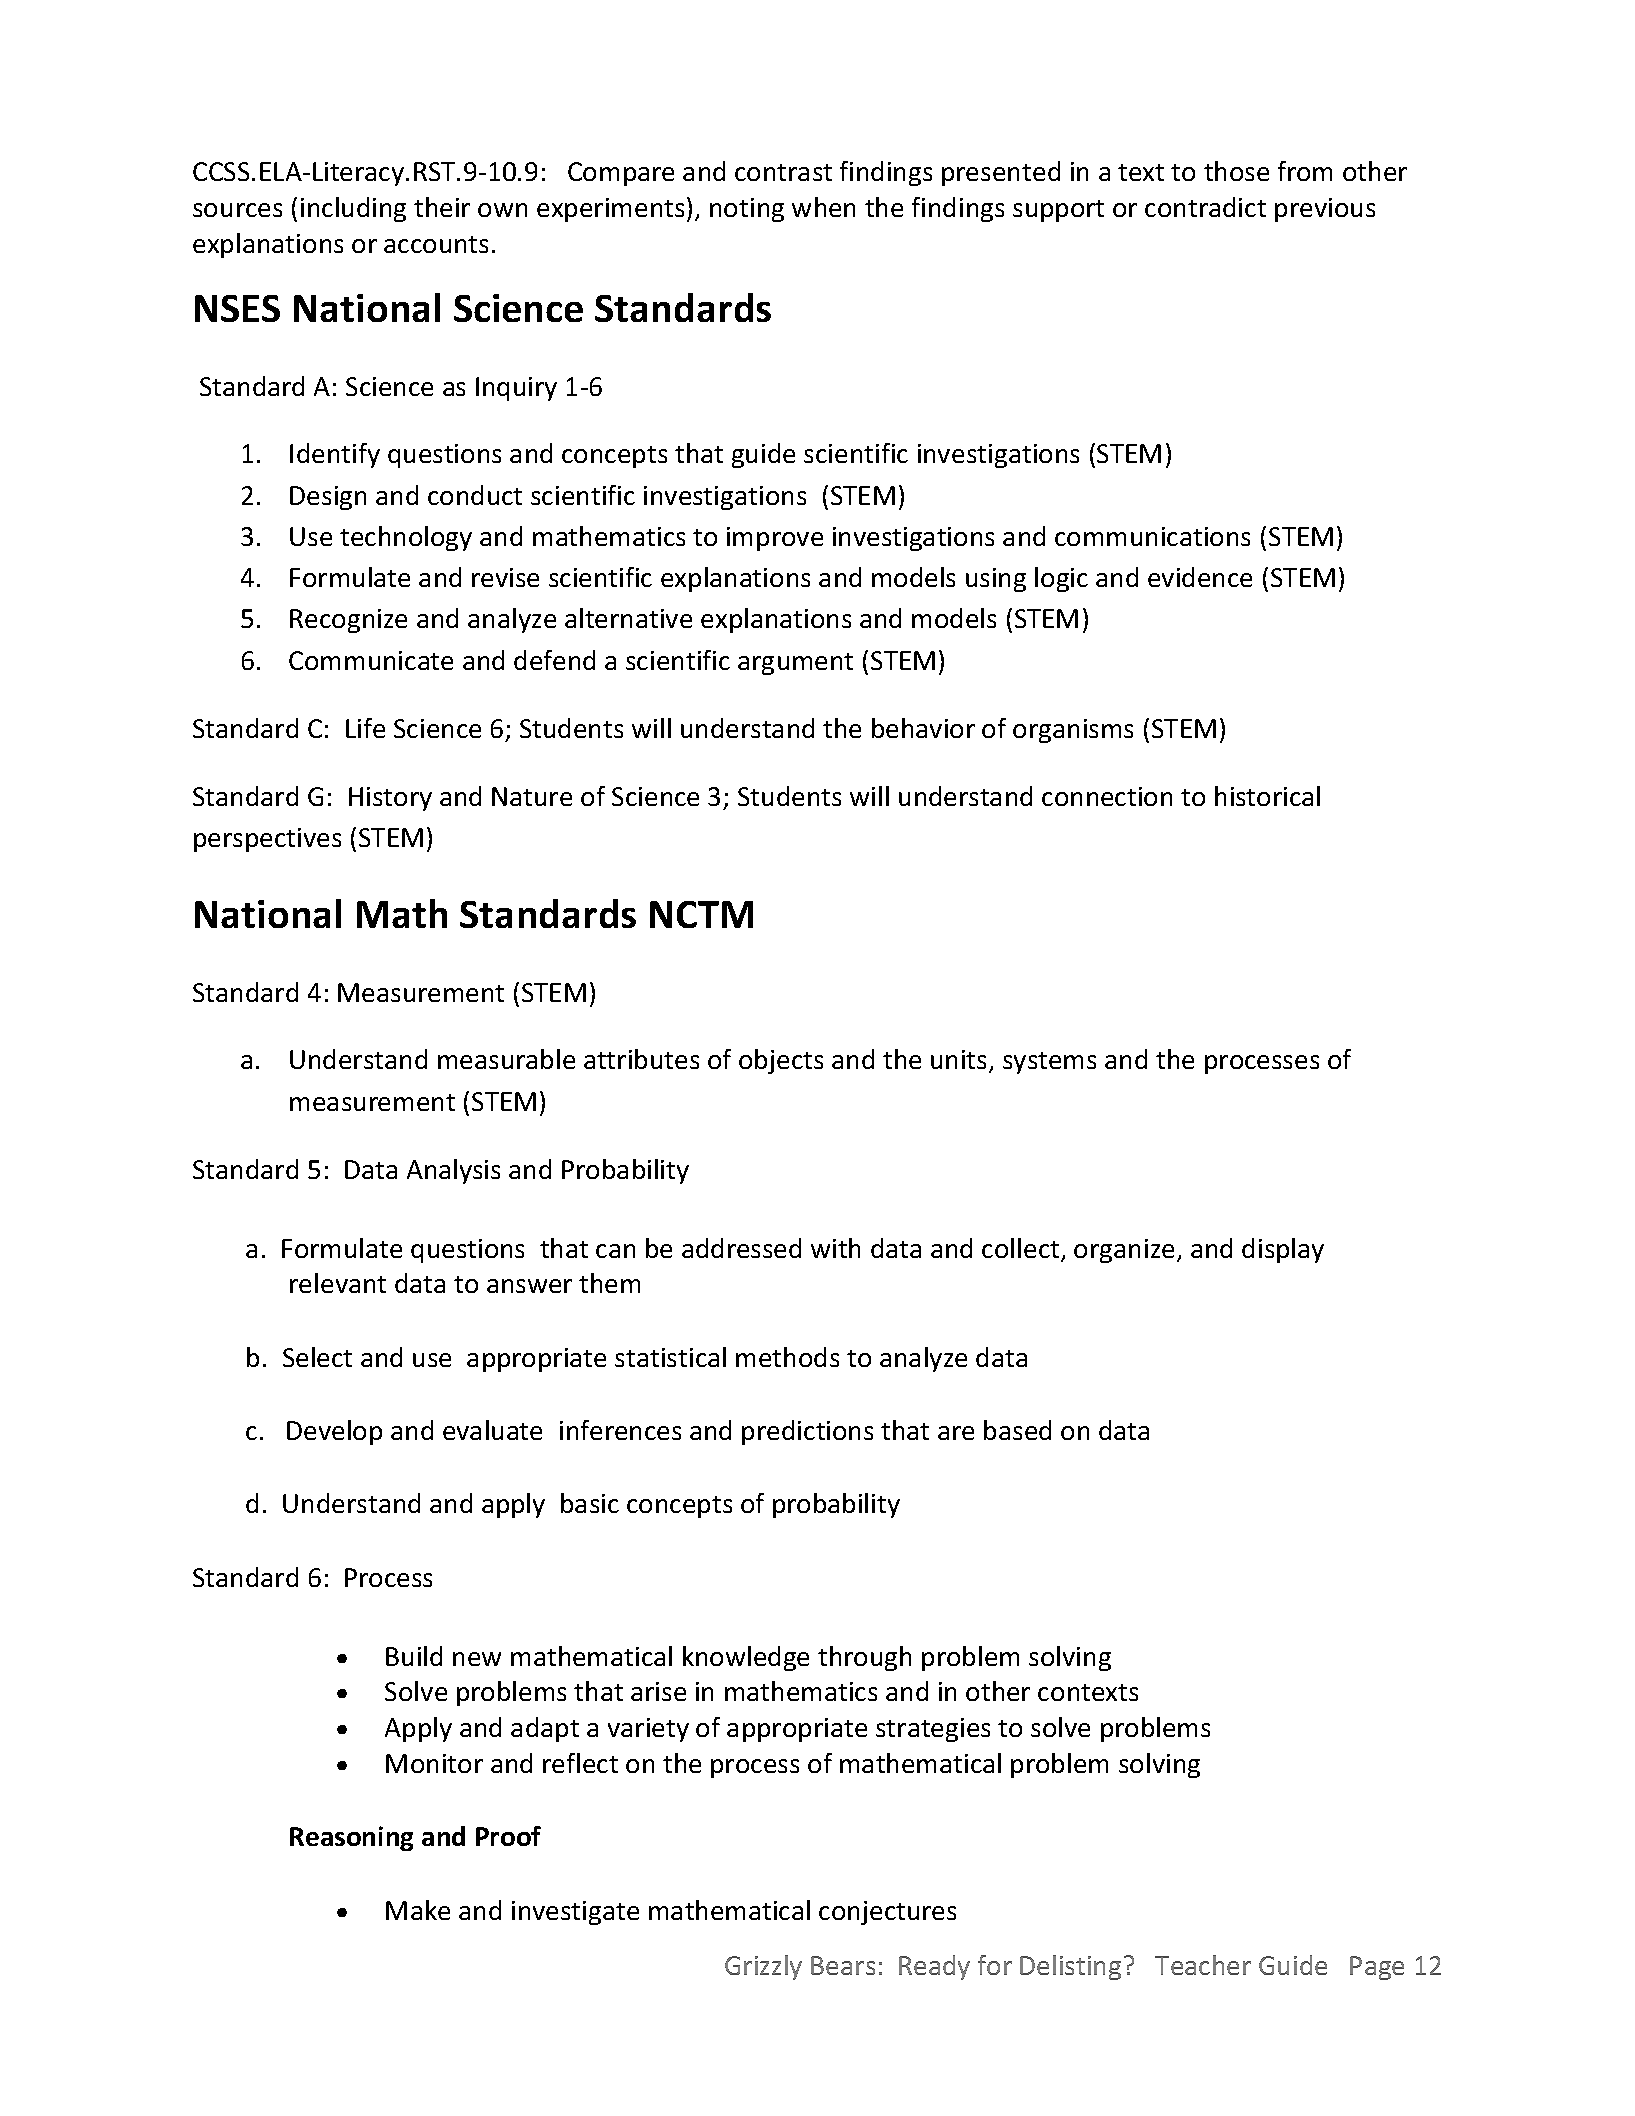 The height and width of the image is (2116, 1635). Describe the element at coordinates (506, 1059) in the image. I see `measurable` at that location.
